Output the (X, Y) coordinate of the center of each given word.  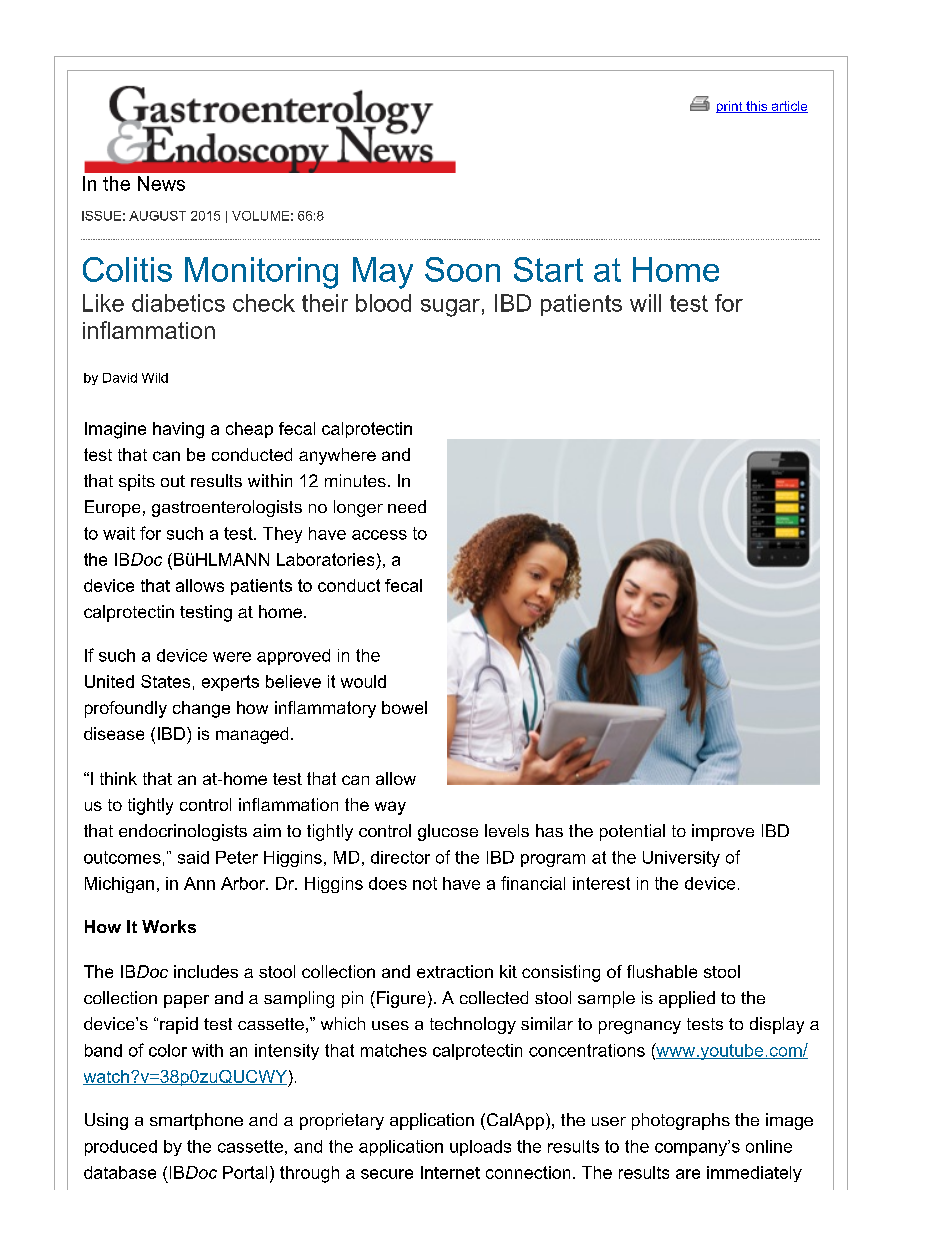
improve (723, 832)
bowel (404, 707)
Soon (462, 269)
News (161, 183)
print (730, 107)
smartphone (196, 1121)
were (232, 657)
